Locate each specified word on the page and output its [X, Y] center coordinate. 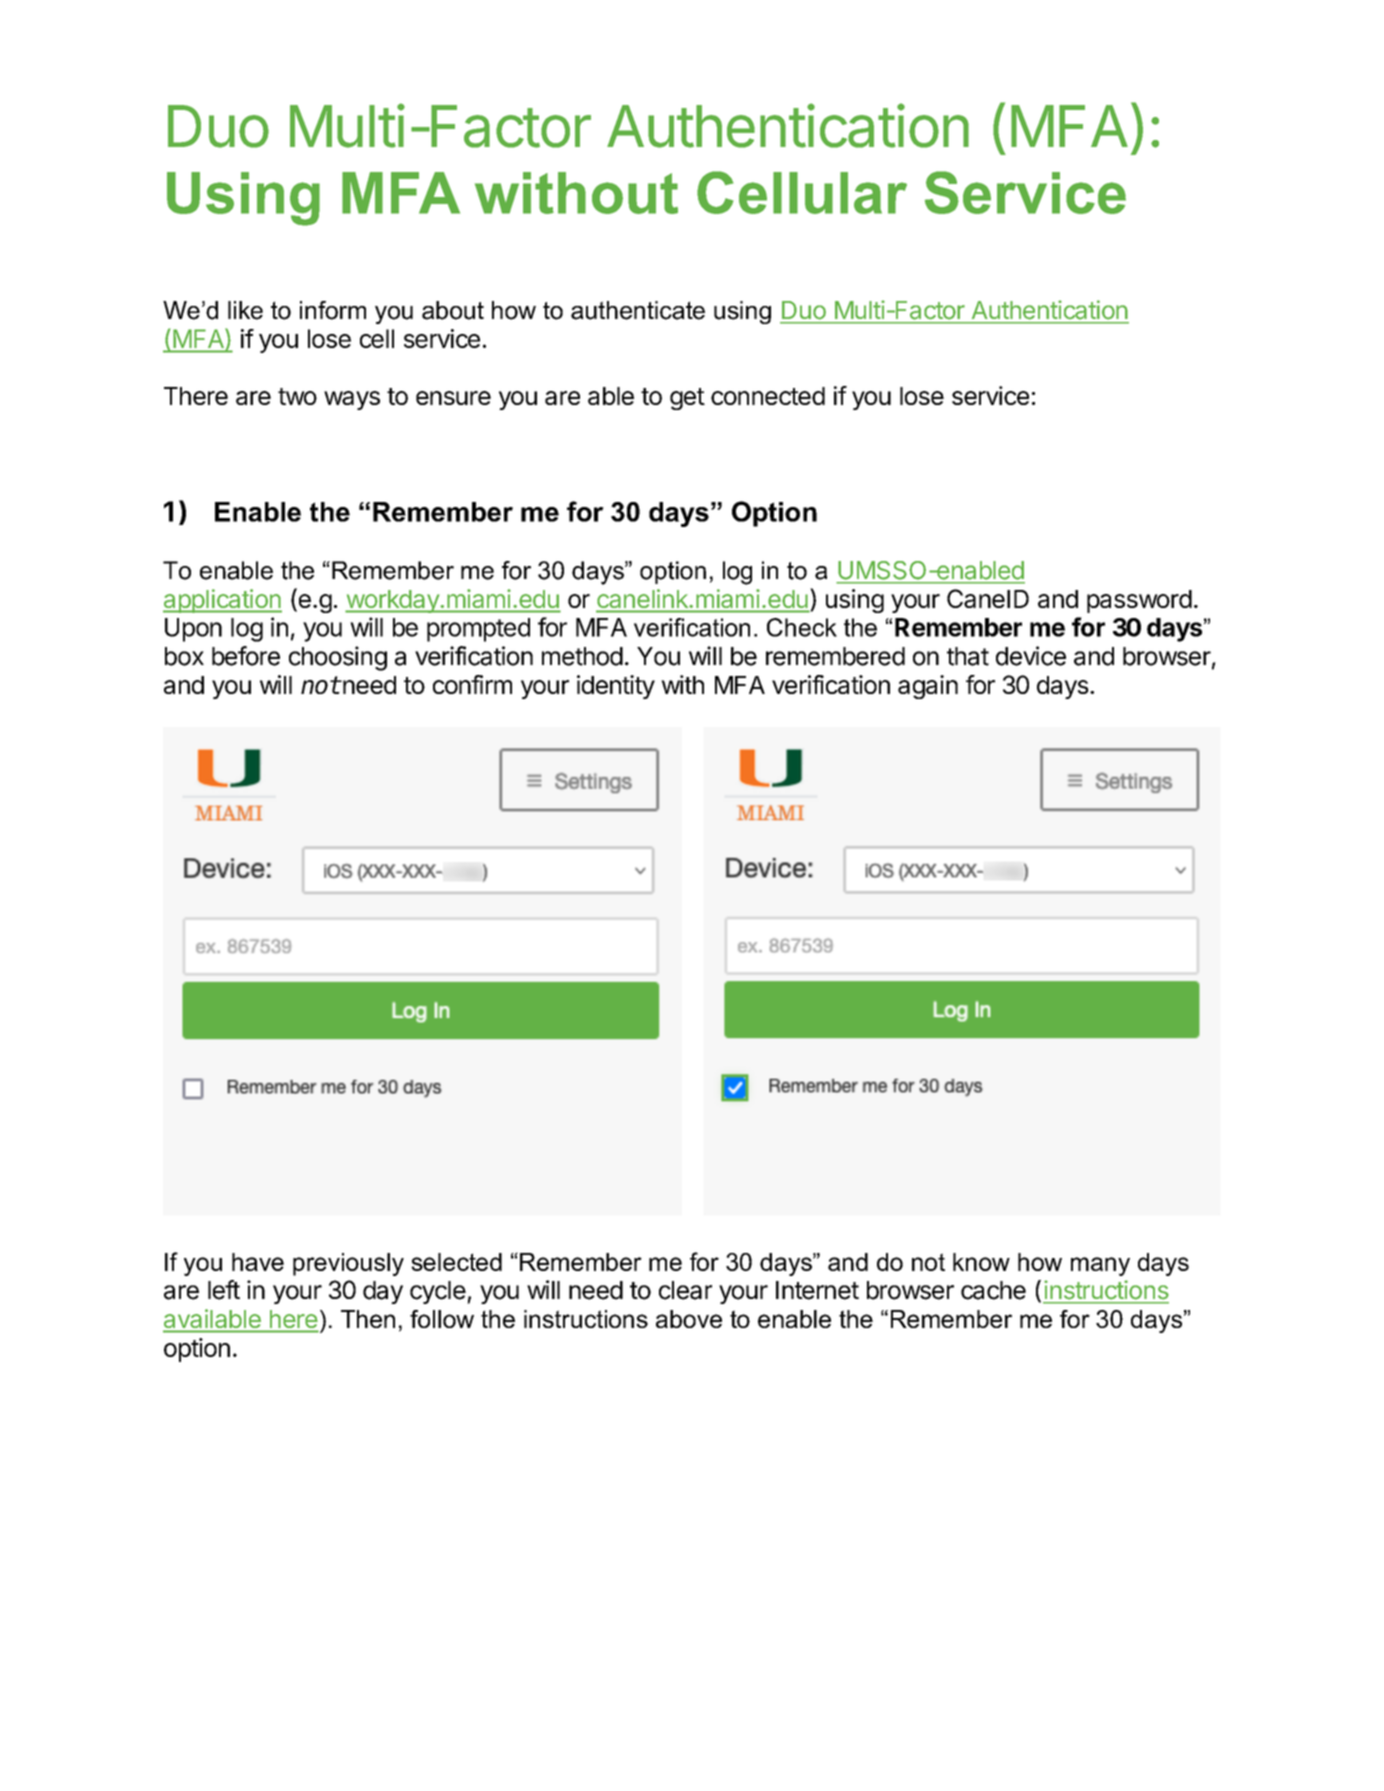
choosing [338, 658]
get [687, 399]
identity [616, 687]
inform [333, 310]
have [258, 1262]
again [928, 687]
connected [768, 396]
